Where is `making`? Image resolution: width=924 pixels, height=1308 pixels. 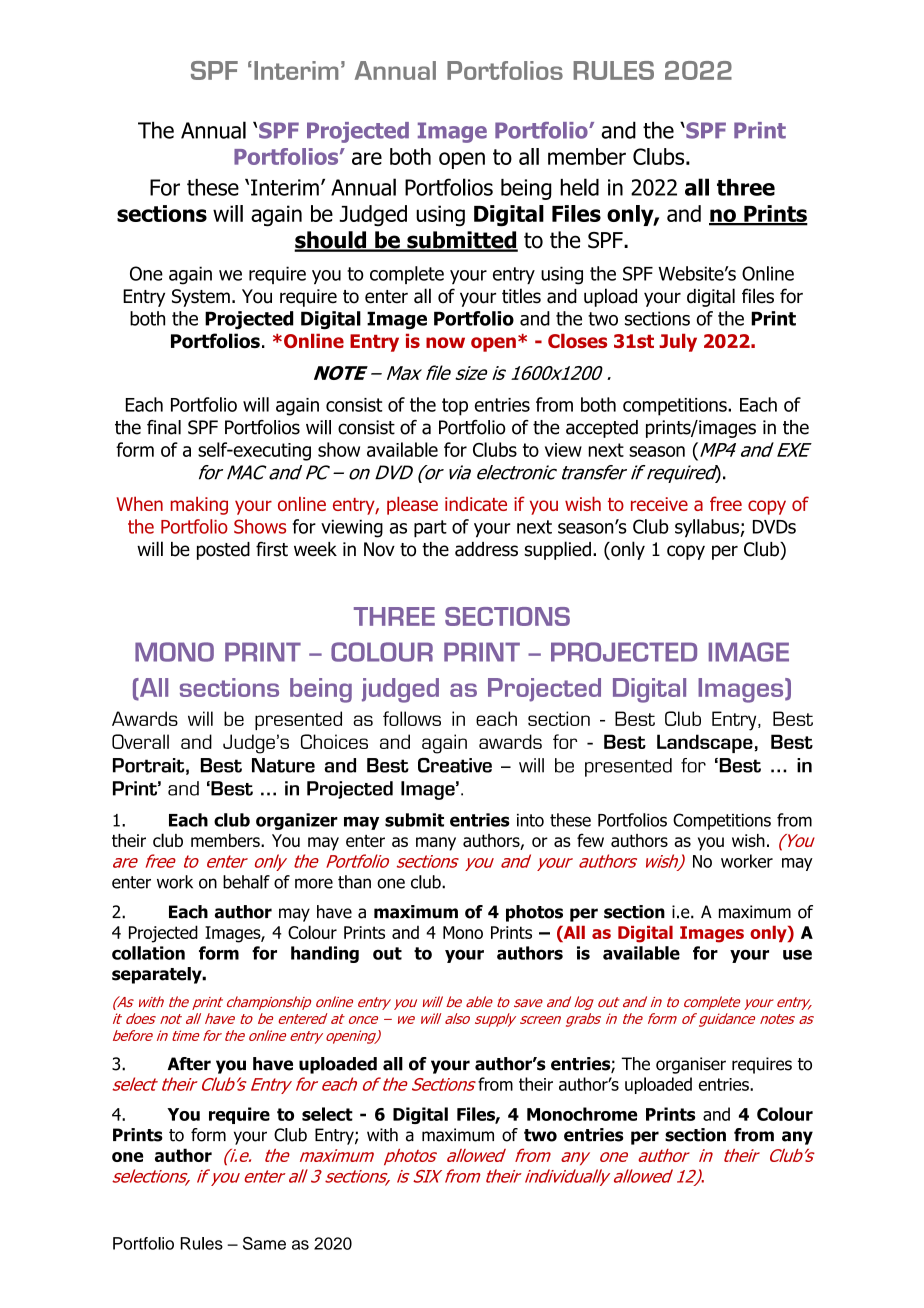 making is located at coordinates (199, 505).
